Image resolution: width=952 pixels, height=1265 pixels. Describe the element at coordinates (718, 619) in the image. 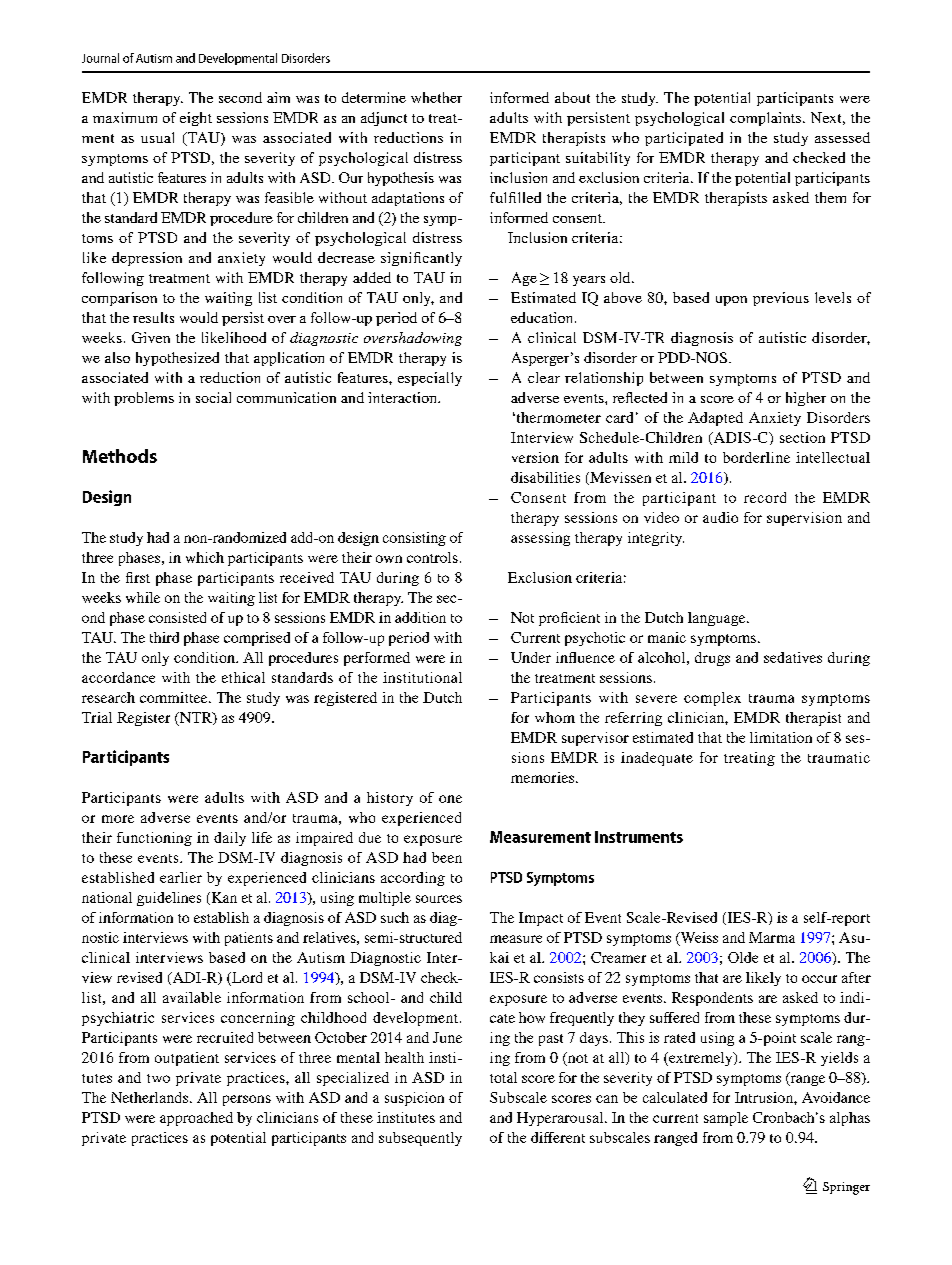

I see `language` at that location.
